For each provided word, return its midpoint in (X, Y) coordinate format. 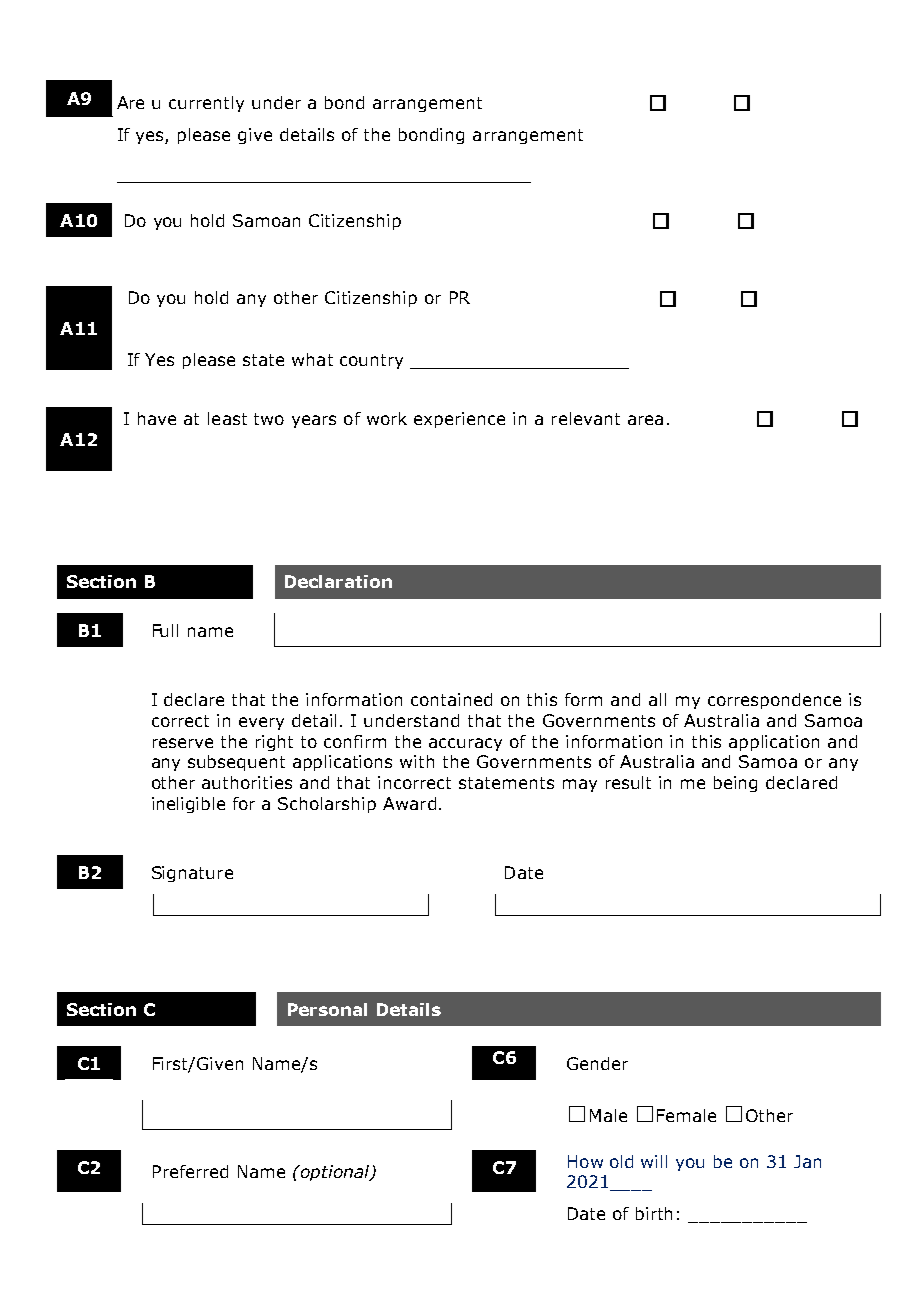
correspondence (774, 701)
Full (165, 630)
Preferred (190, 1171)
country (371, 361)
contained (451, 699)
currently (206, 104)
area (645, 420)
